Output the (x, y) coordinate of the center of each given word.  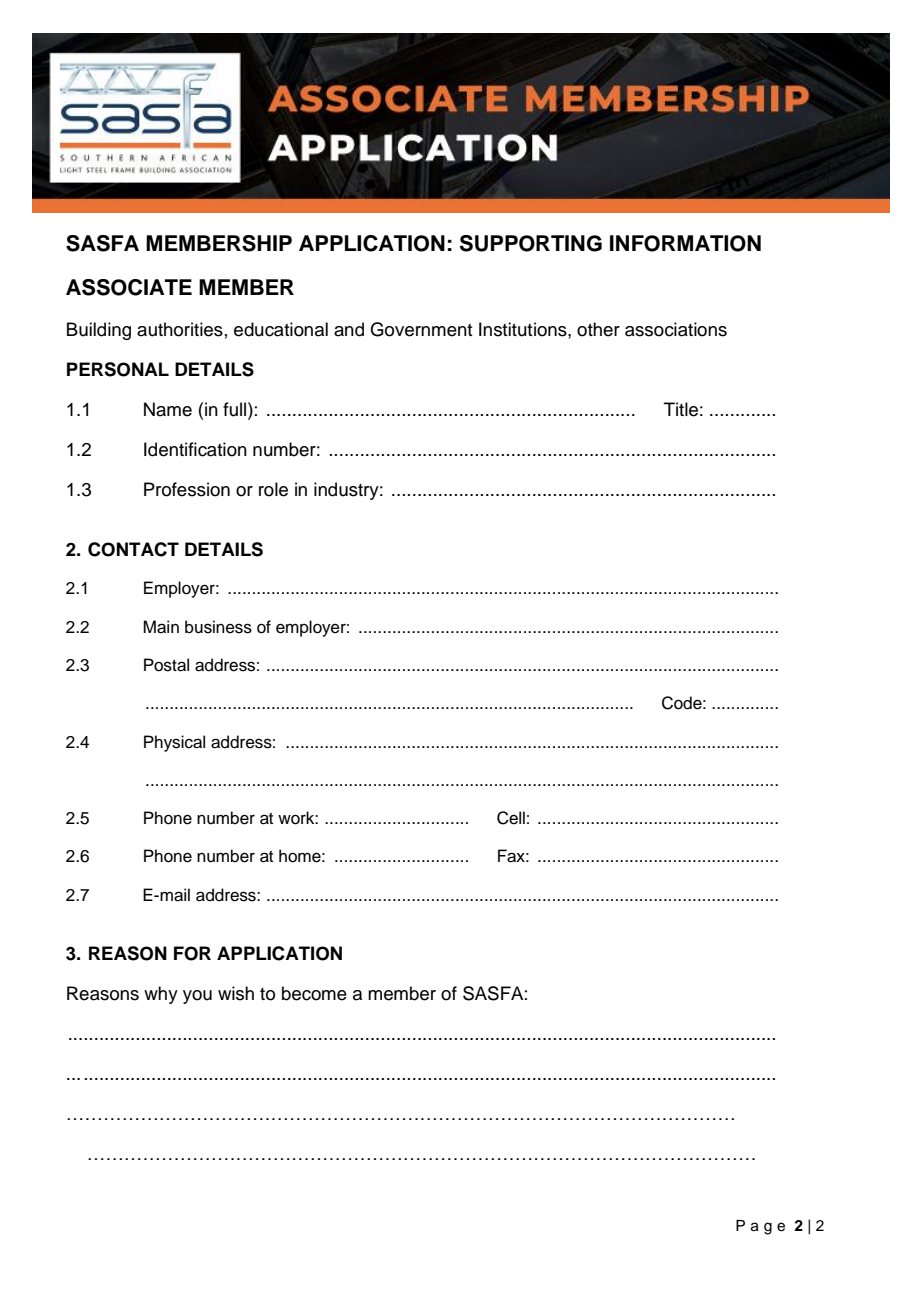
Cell (511, 818)
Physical (174, 743)
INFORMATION (685, 243)
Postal (166, 665)
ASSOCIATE (129, 287)
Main (161, 627)
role (273, 489)
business (218, 627)
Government (421, 329)
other (598, 329)
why (161, 995)
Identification (195, 449)
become (314, 993)
